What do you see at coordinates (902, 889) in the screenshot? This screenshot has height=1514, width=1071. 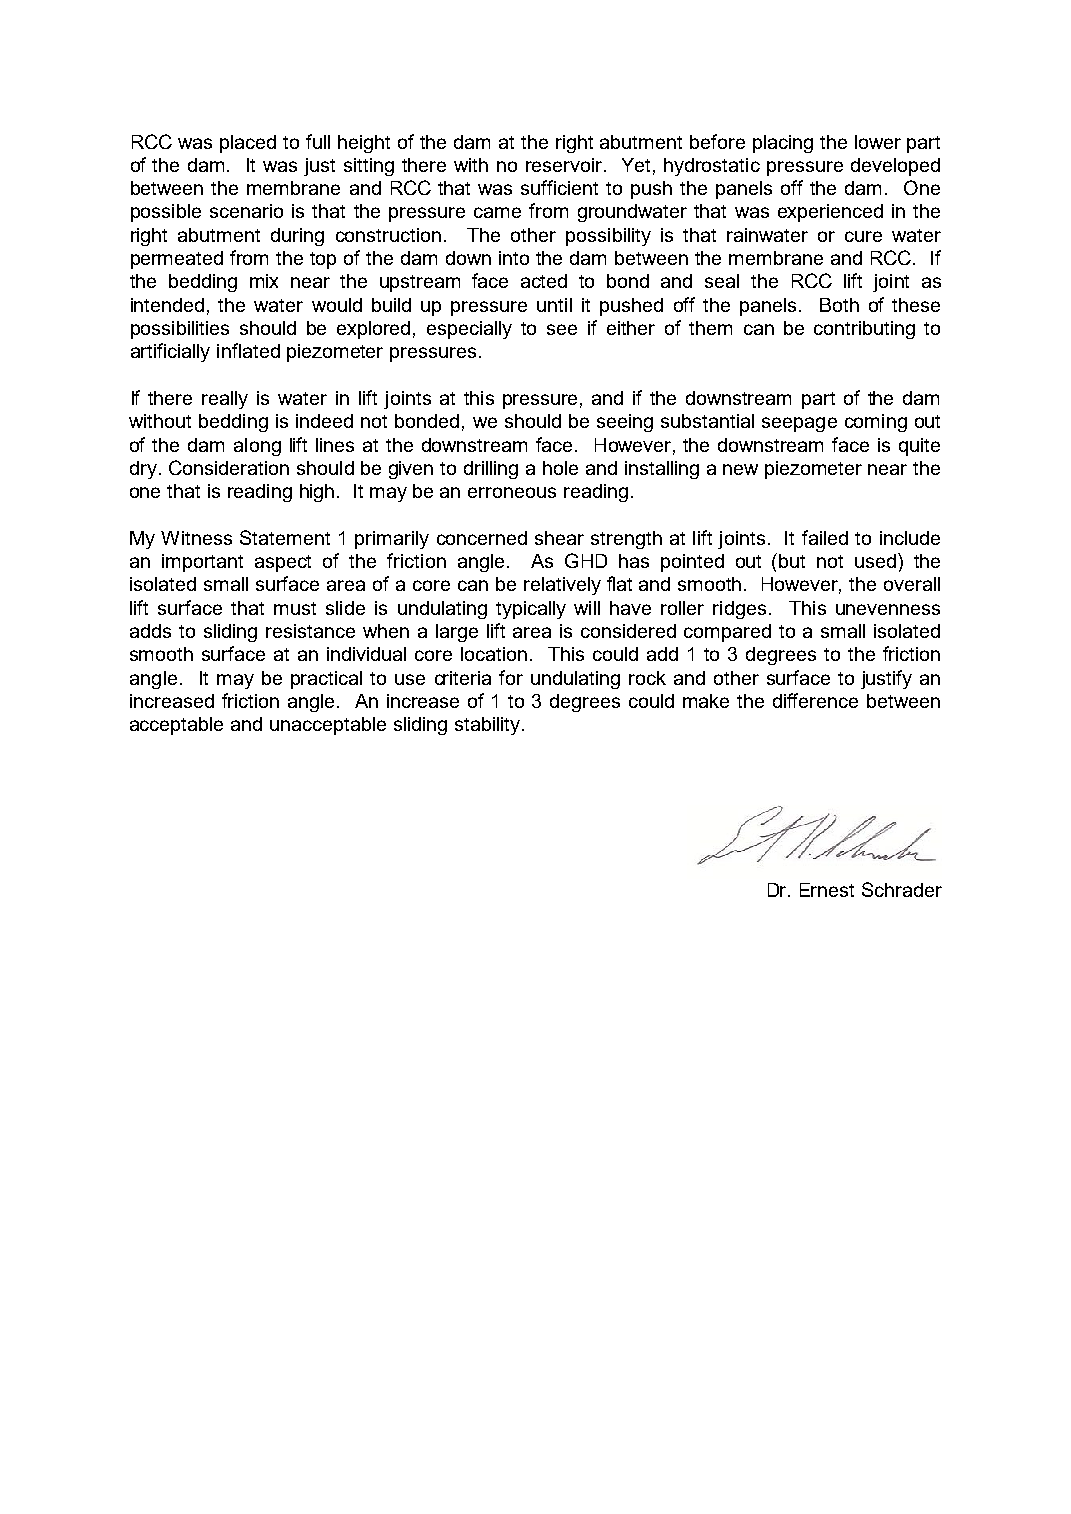 I see `Schrader` at bounding box center [902, 889].
